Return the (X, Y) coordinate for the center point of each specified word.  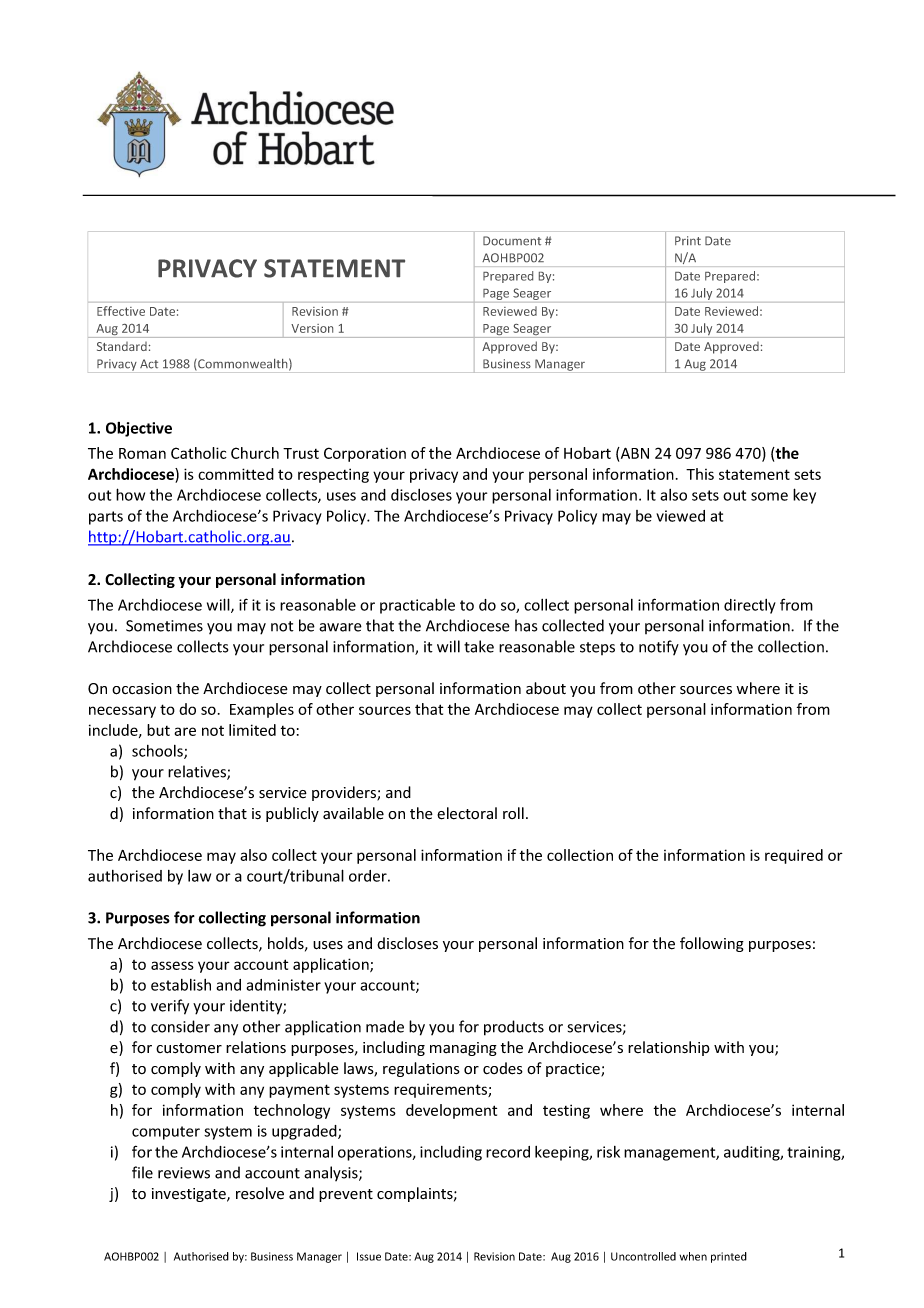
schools (158, 752)
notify (659, 647)
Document (512, 241)
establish (181, 985)
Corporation (365, 454)
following (712, 944)
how (130, 494)
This (700, 474)
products (514, 1028)
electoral (467, 813)
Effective (121, 311)
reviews (184, 1173)
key (804, 496)
